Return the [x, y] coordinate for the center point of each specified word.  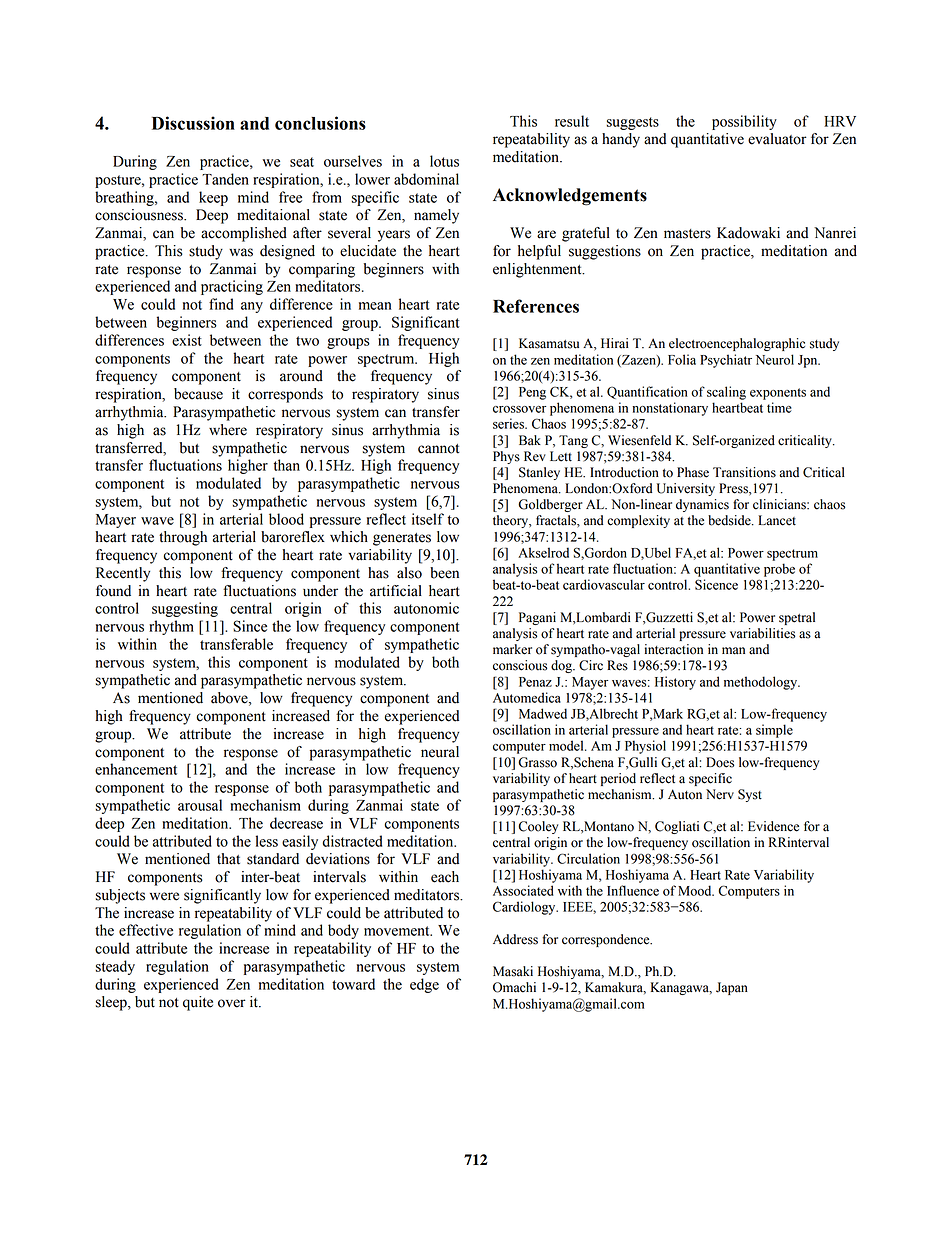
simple [774, 731]
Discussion [193, 123]
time [779, 407]
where [228, 430]
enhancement [136, 769]
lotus [444, 161]
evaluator [777, 139]
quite [198, 1003]
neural [440, 752]
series [509, 423]
